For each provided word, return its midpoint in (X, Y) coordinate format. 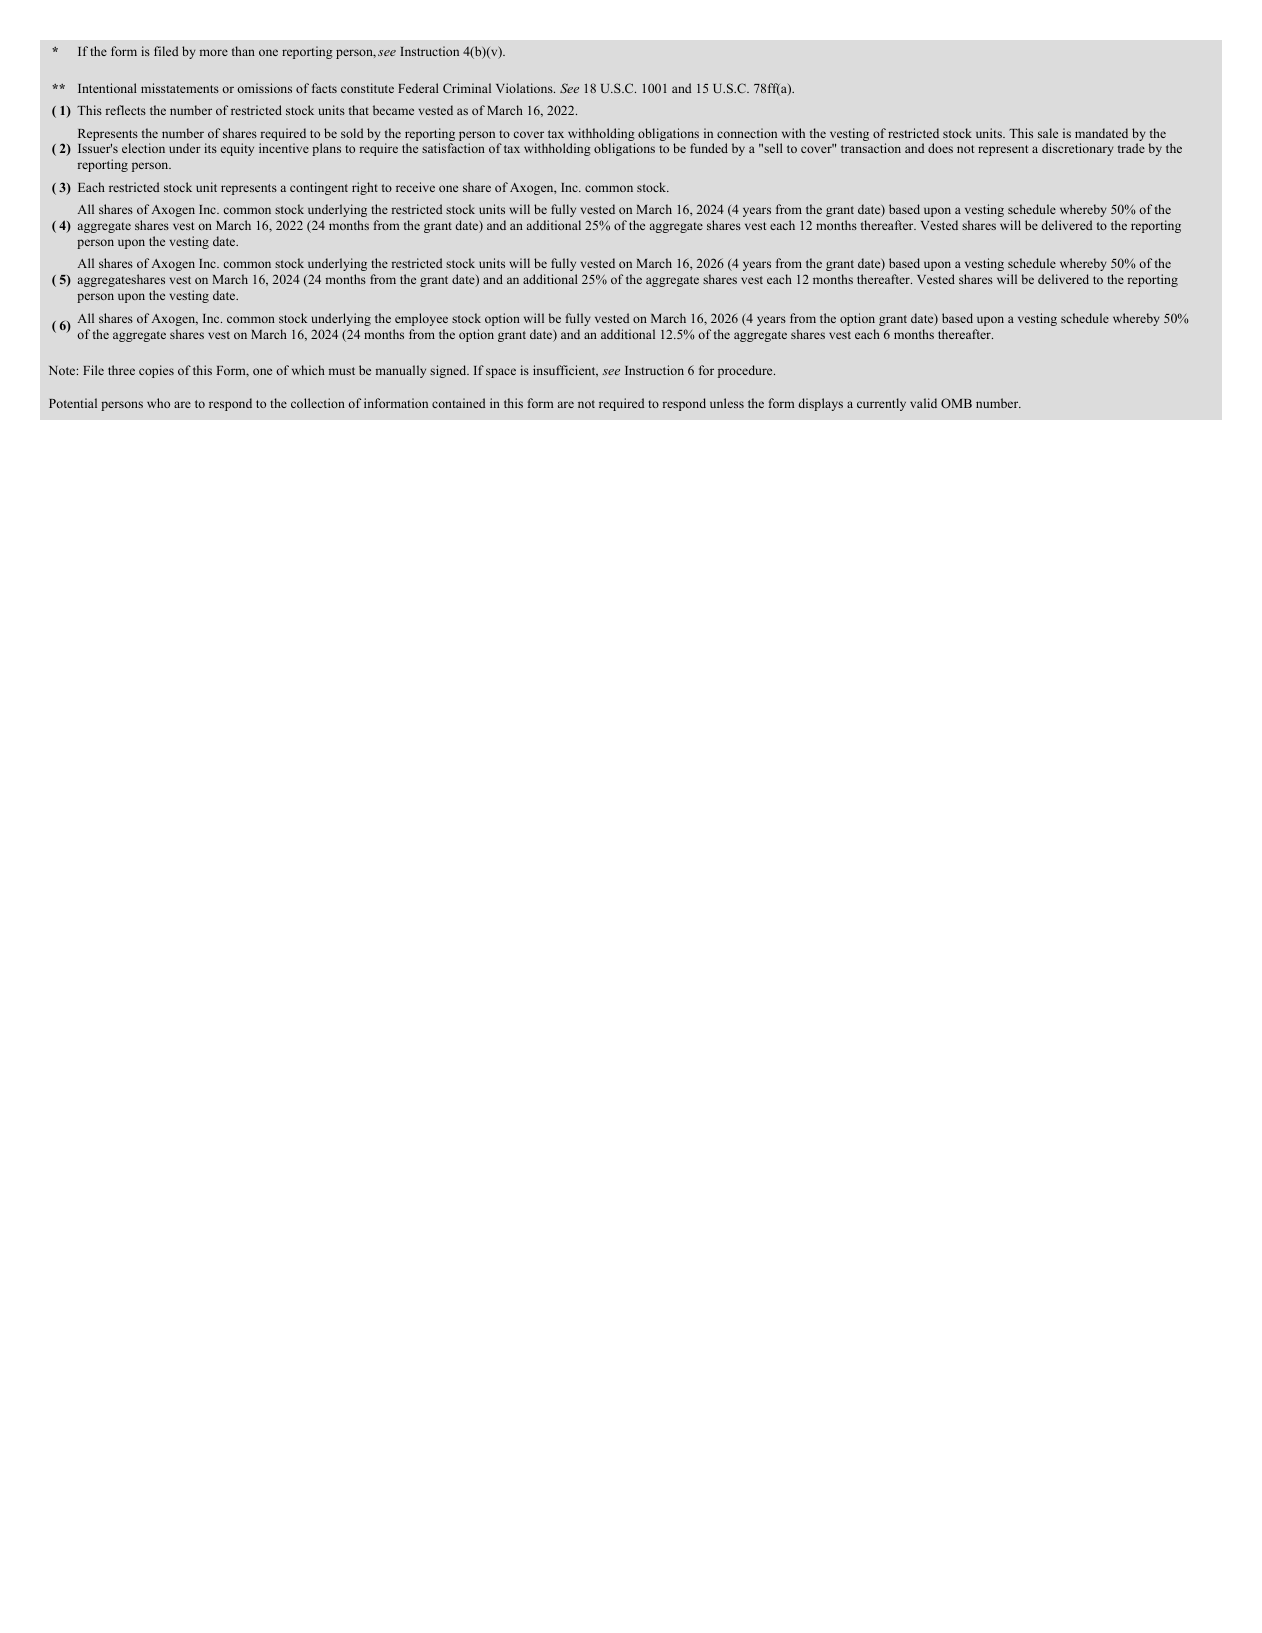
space (501, 373)
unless (727, 403)
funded (709, 148)
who (158, 403)
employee (421, 319)
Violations (525, 88)
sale (1048, 133)
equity (237, 149)
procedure (746, 371)
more (214, 52)
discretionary (1078, 149)
